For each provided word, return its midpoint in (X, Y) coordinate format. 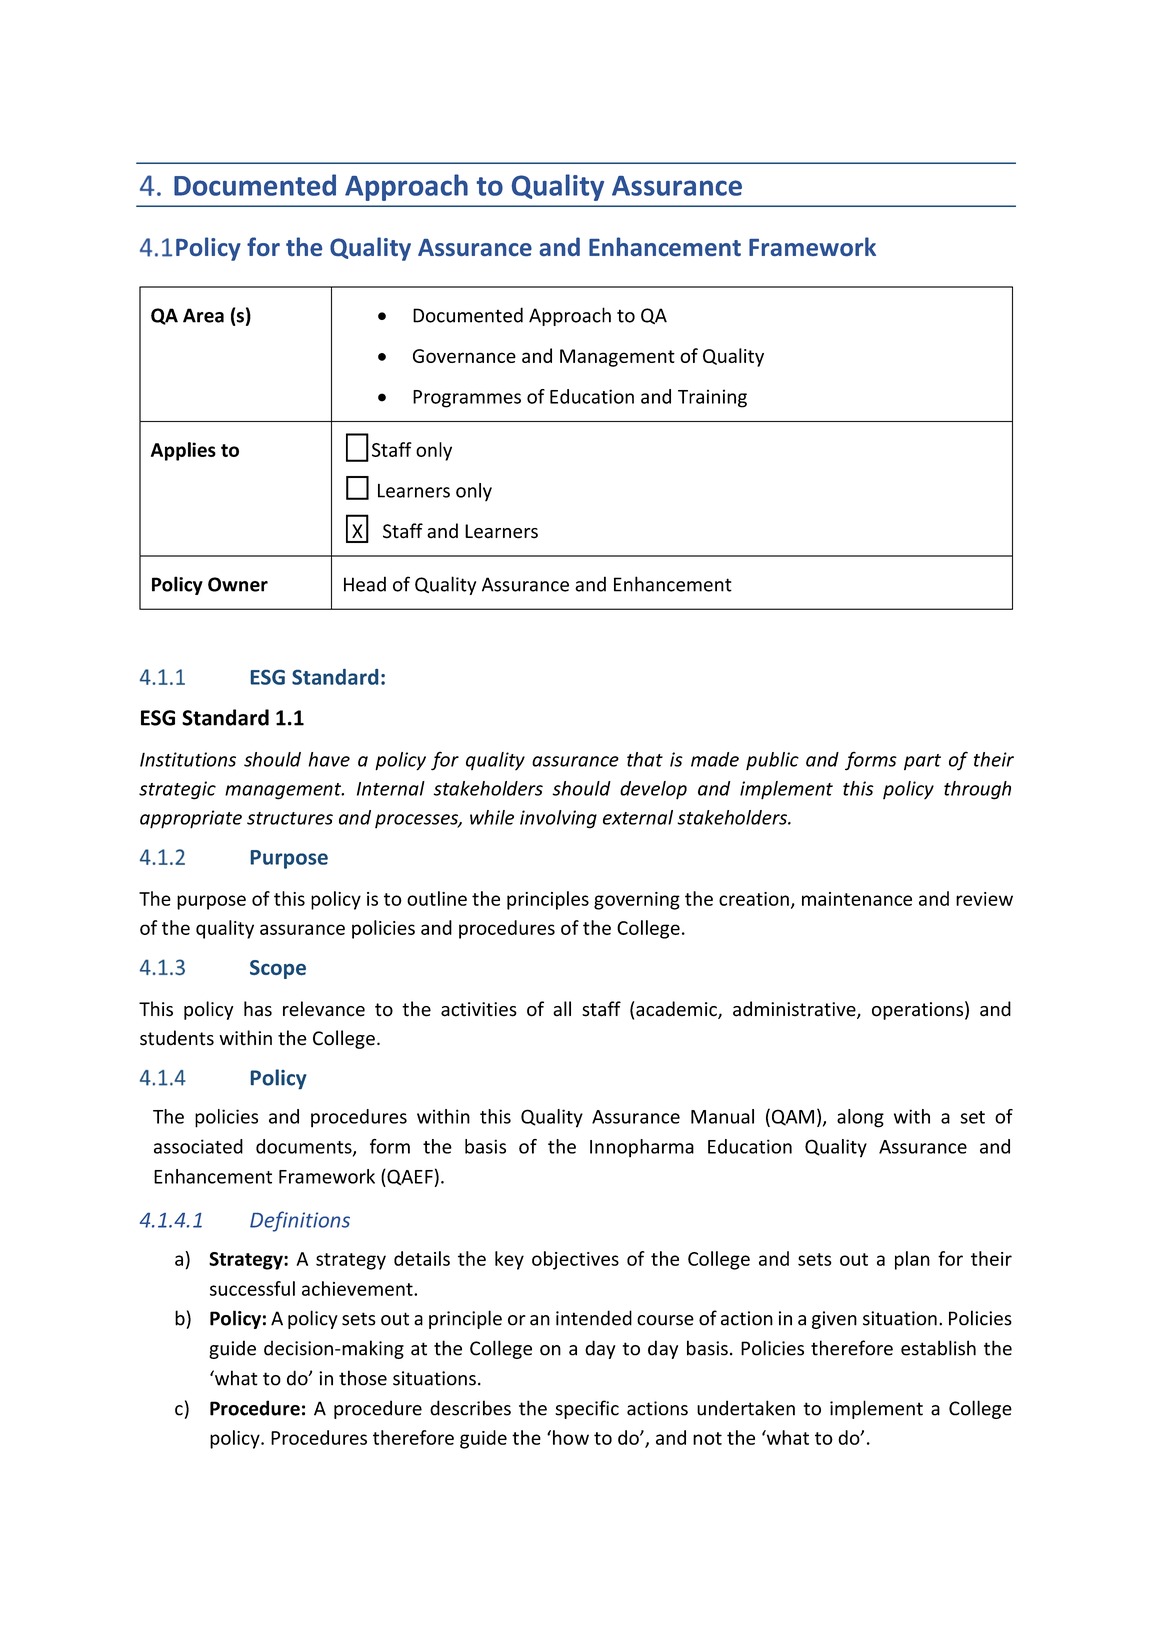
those (363, 1378)
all (562, 1009)
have (329, 759)
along (860, 1118)
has (258, 1009)
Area (203, 315)
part (922, 762)
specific (587, 1409)
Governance (464, 356)
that (645, 759)
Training (712, 398)
